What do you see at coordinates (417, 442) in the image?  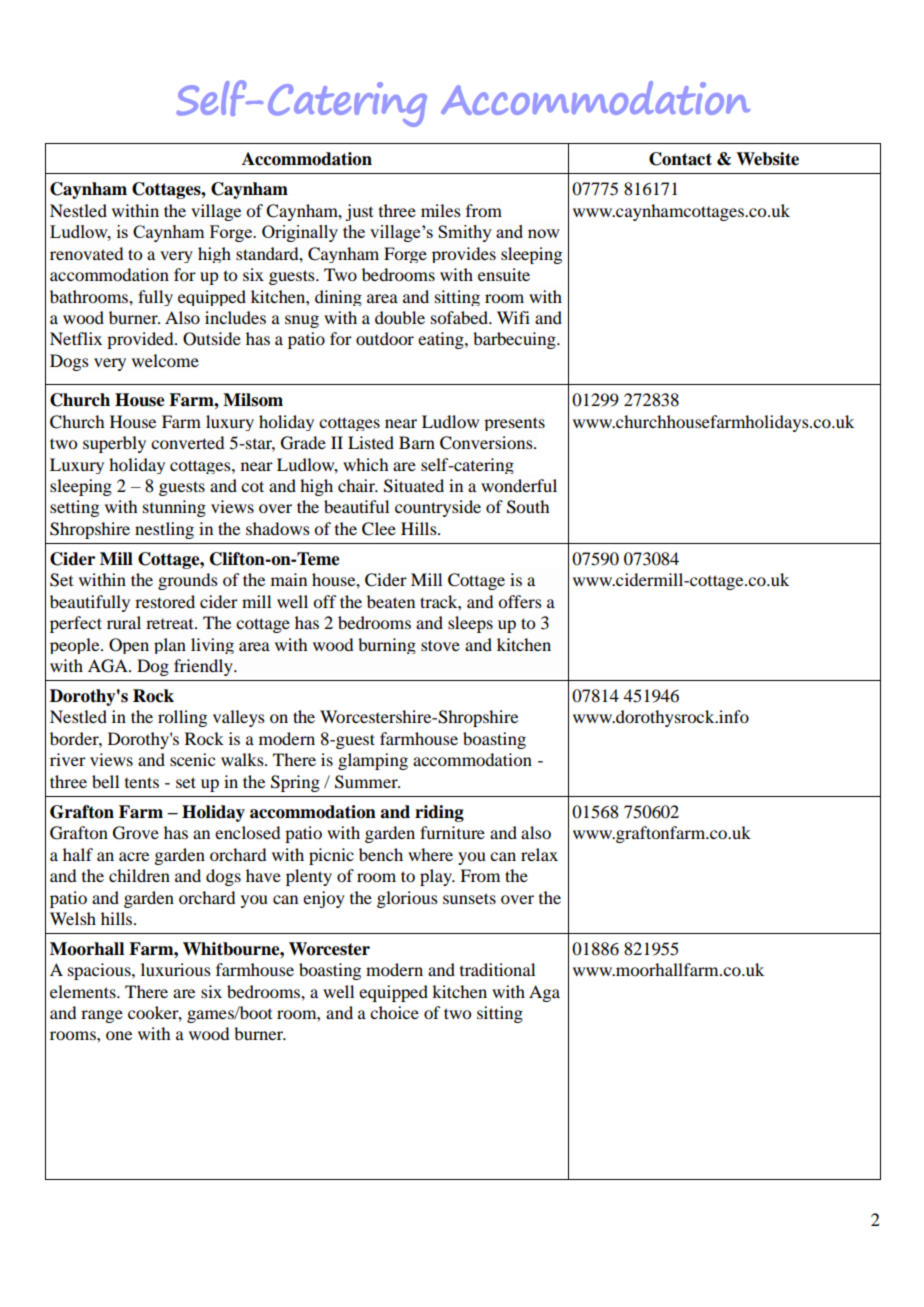 I see `Barn` at bounding box center [417, 442].
